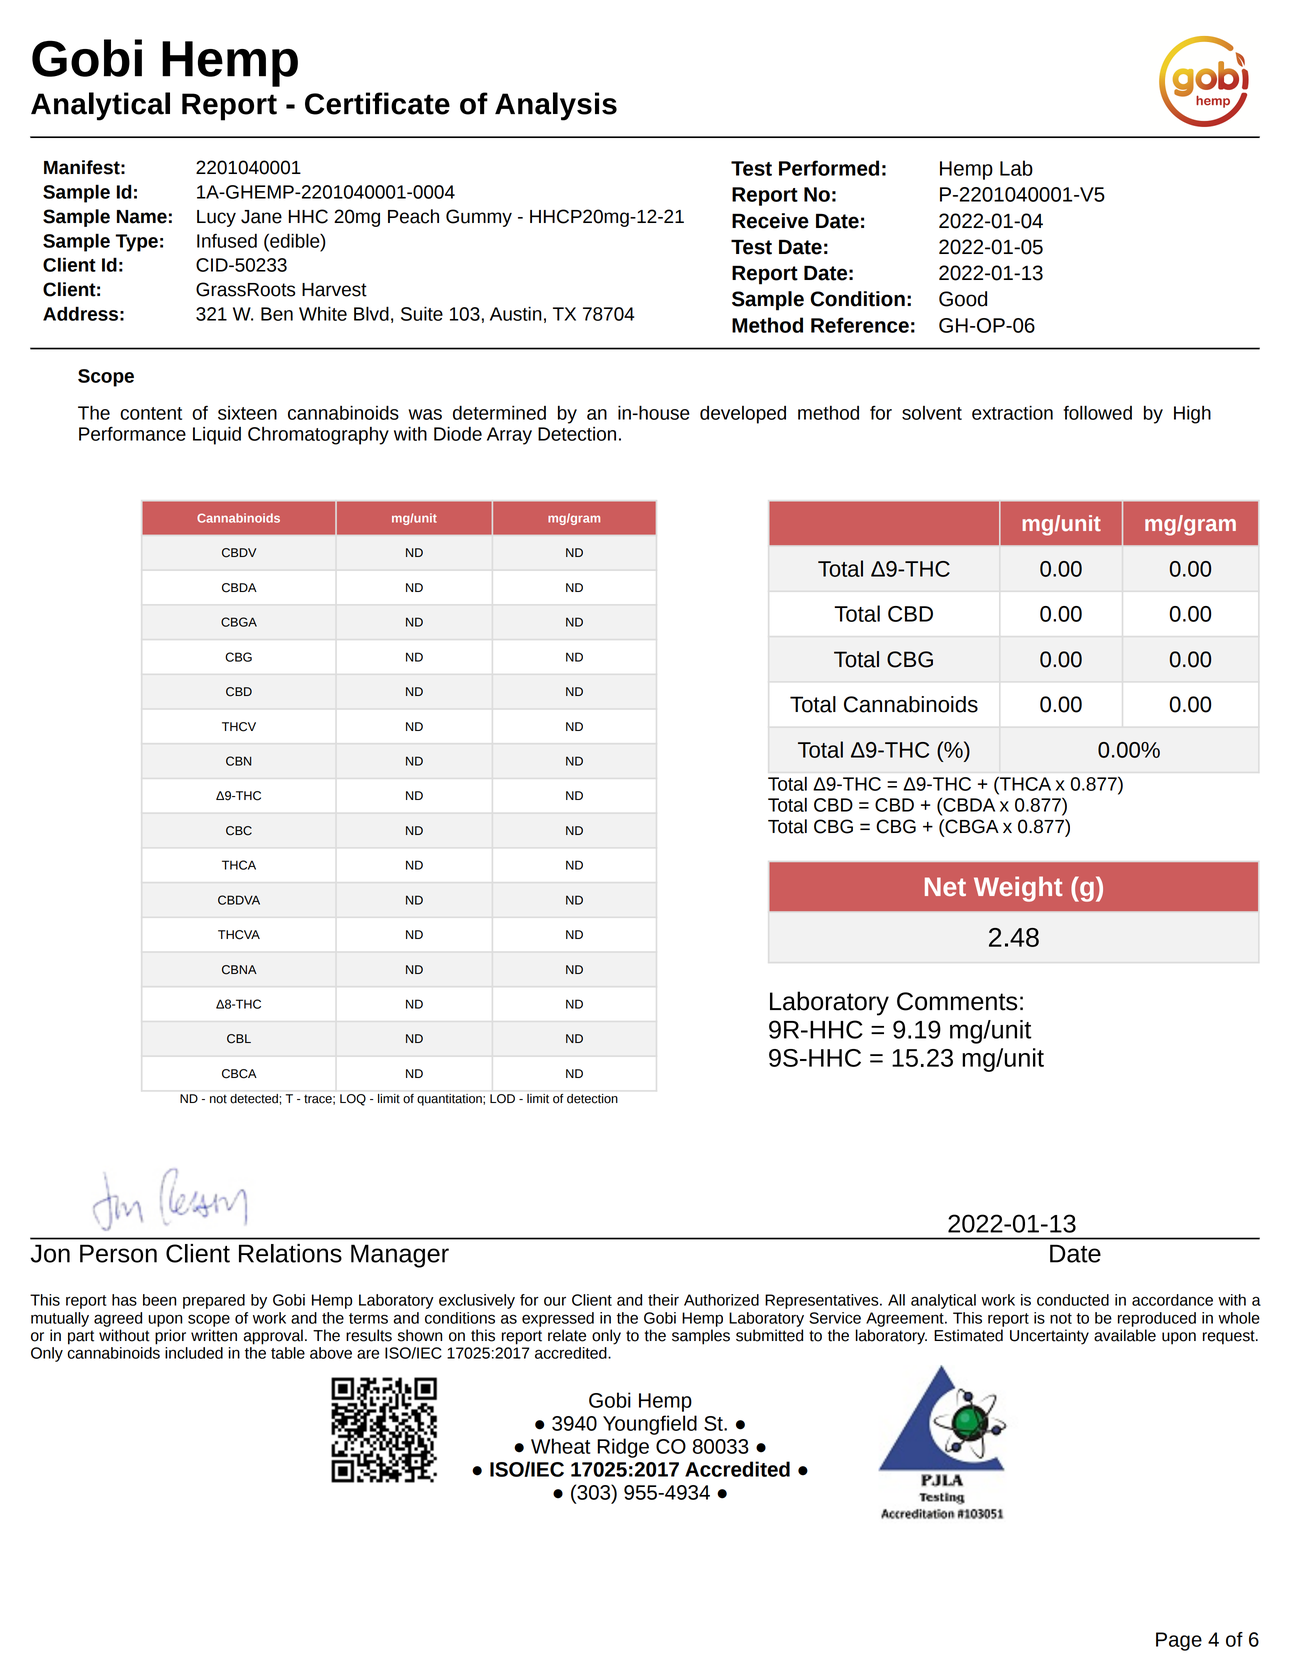  I want to click on Net, so click(945, 886).
